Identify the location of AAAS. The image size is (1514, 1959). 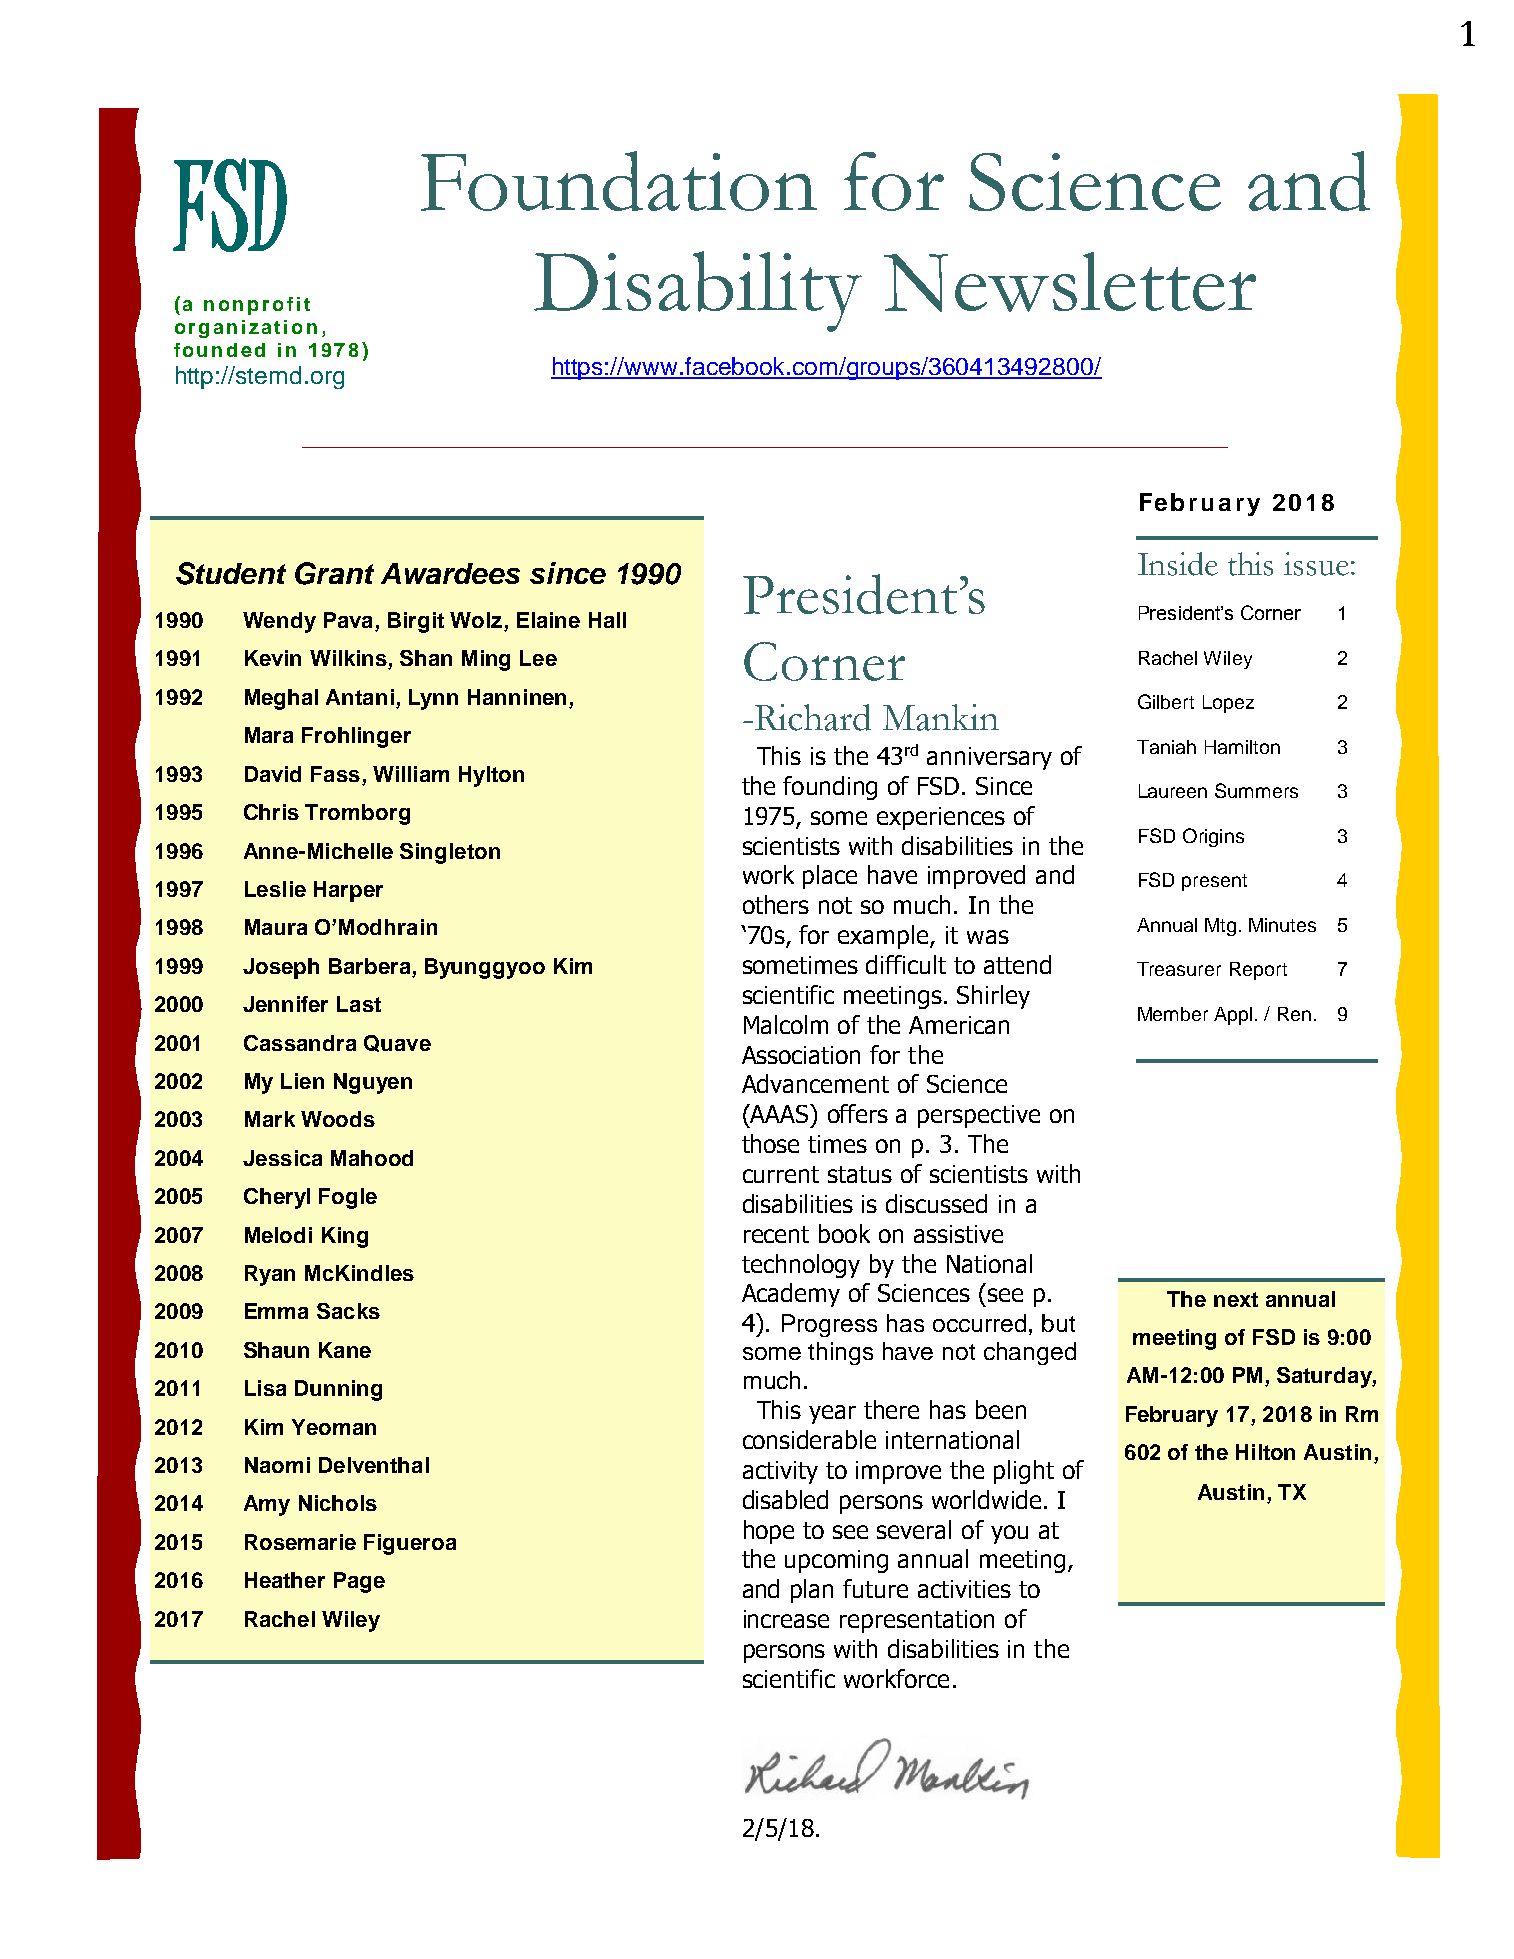
(780, 1113).
